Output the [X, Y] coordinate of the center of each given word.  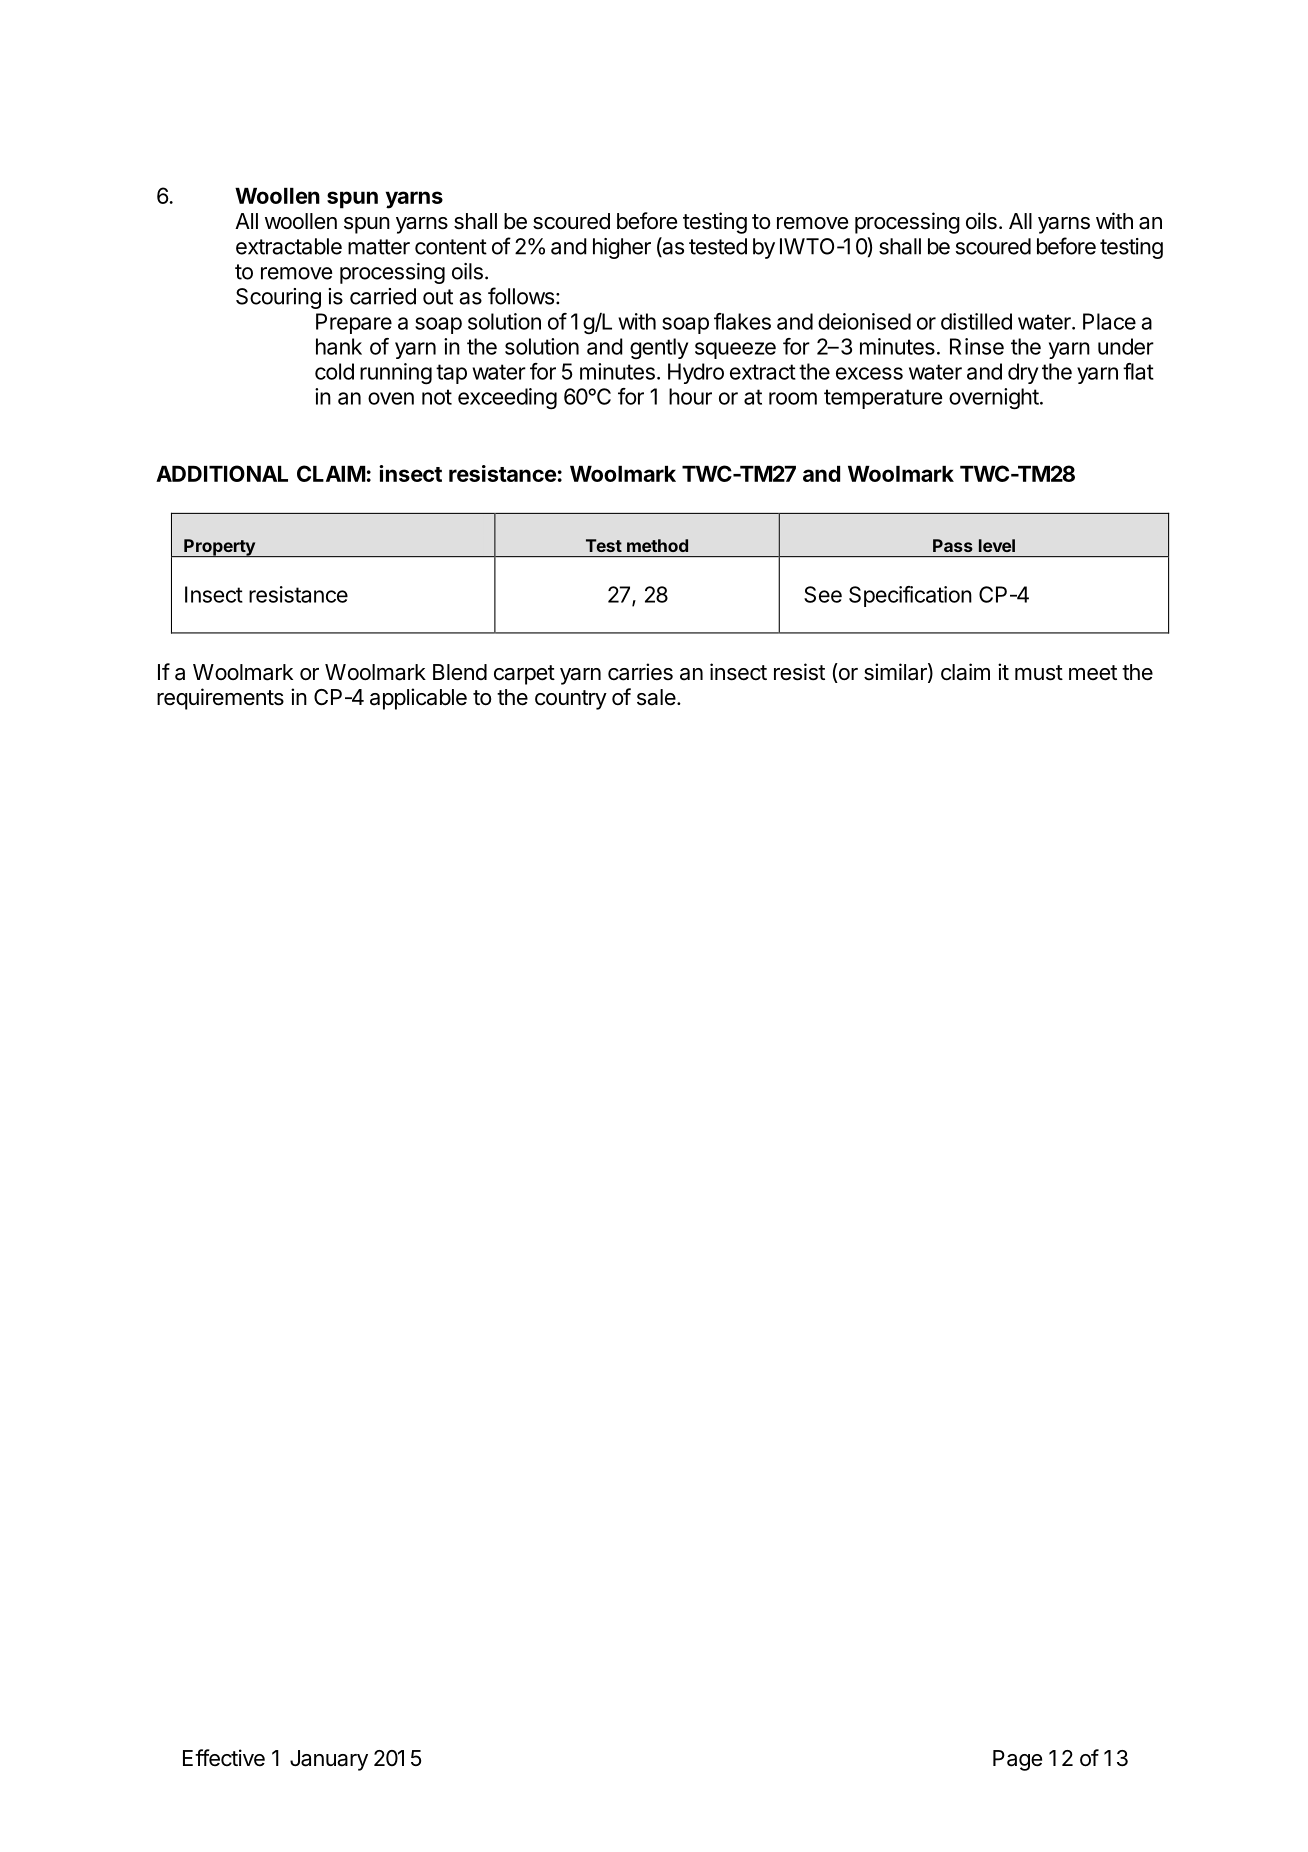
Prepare [354, 323]
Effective [224, 1758]
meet [1093, 673]
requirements [220, 699]
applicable [418, 699]
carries [640, 672]
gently [659, 348]
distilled [976, 321]
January [329, 1760]
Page [1017, 1760]
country [571, 700]
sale [656, 697]
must [1039, 673]
